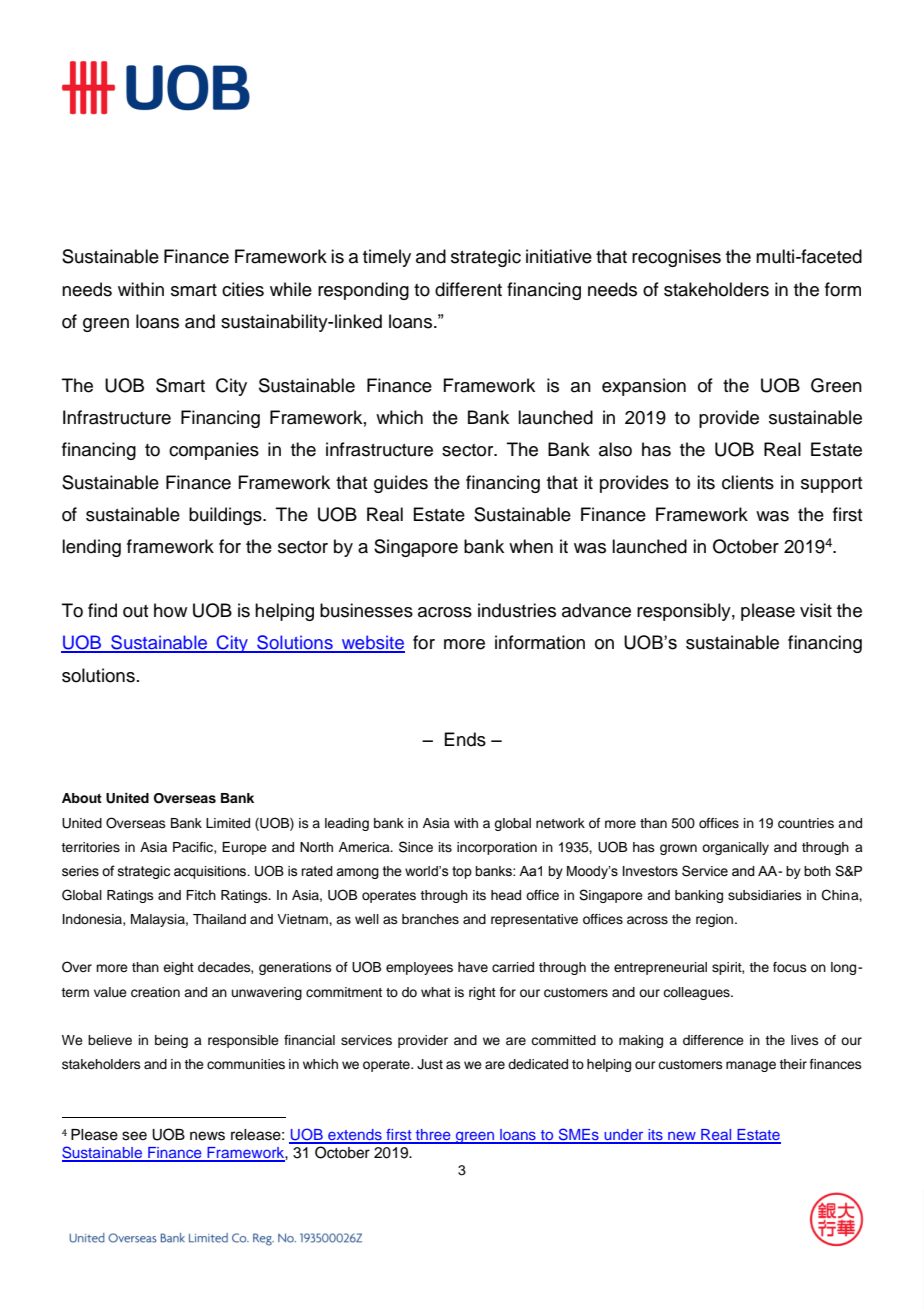 Image resolution: width=924 pixels, height=1309 pixels. What do you see at coordinates (716, 920) in the page?
I see `region` at bounding box center [716, 920].
